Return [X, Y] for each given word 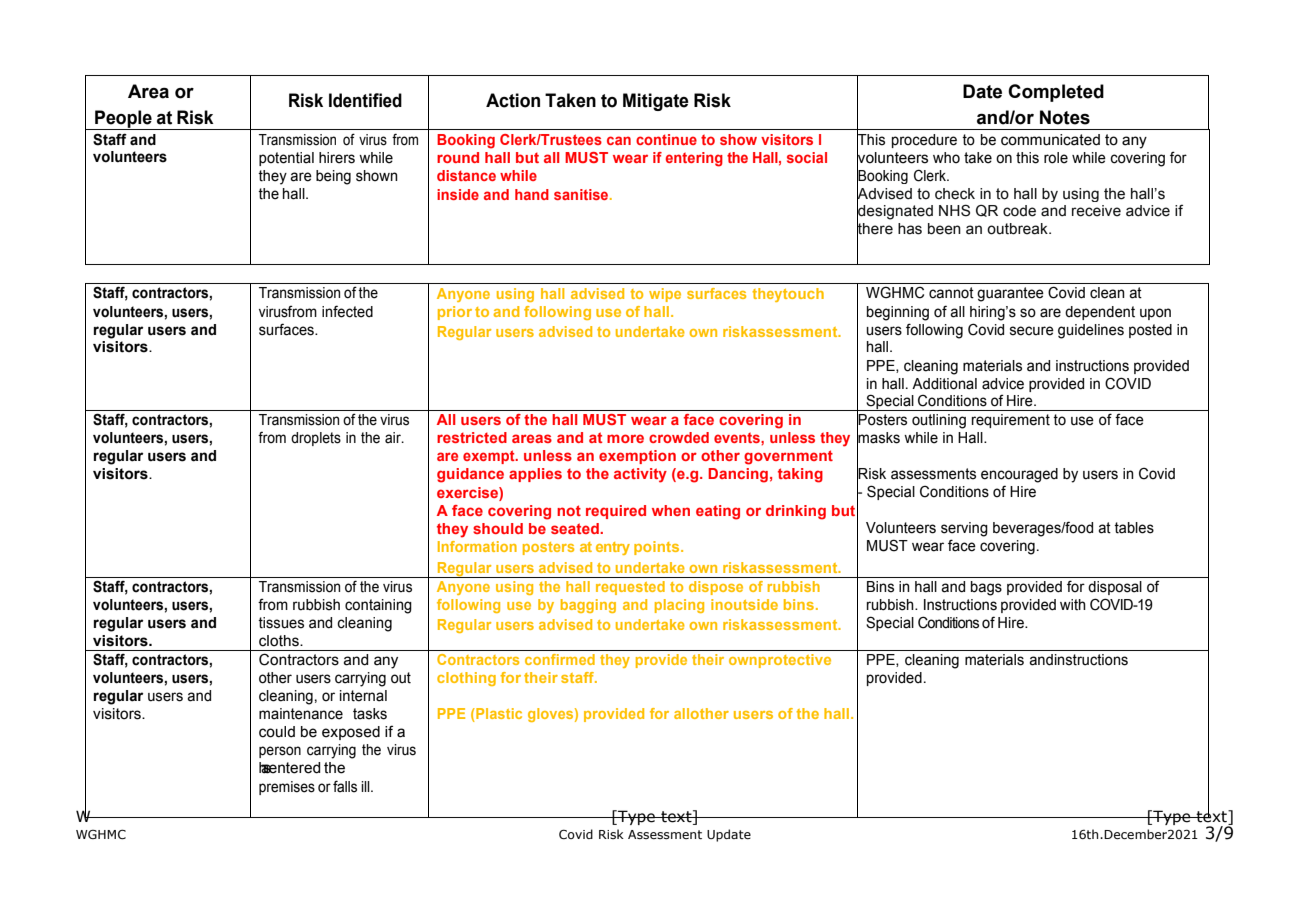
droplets [316, 439]
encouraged [1019, 475]
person [280, 752]
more [625, 438]
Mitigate [656, 102]
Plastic [498, 715]
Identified [365, 100]
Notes [1065, 117]
